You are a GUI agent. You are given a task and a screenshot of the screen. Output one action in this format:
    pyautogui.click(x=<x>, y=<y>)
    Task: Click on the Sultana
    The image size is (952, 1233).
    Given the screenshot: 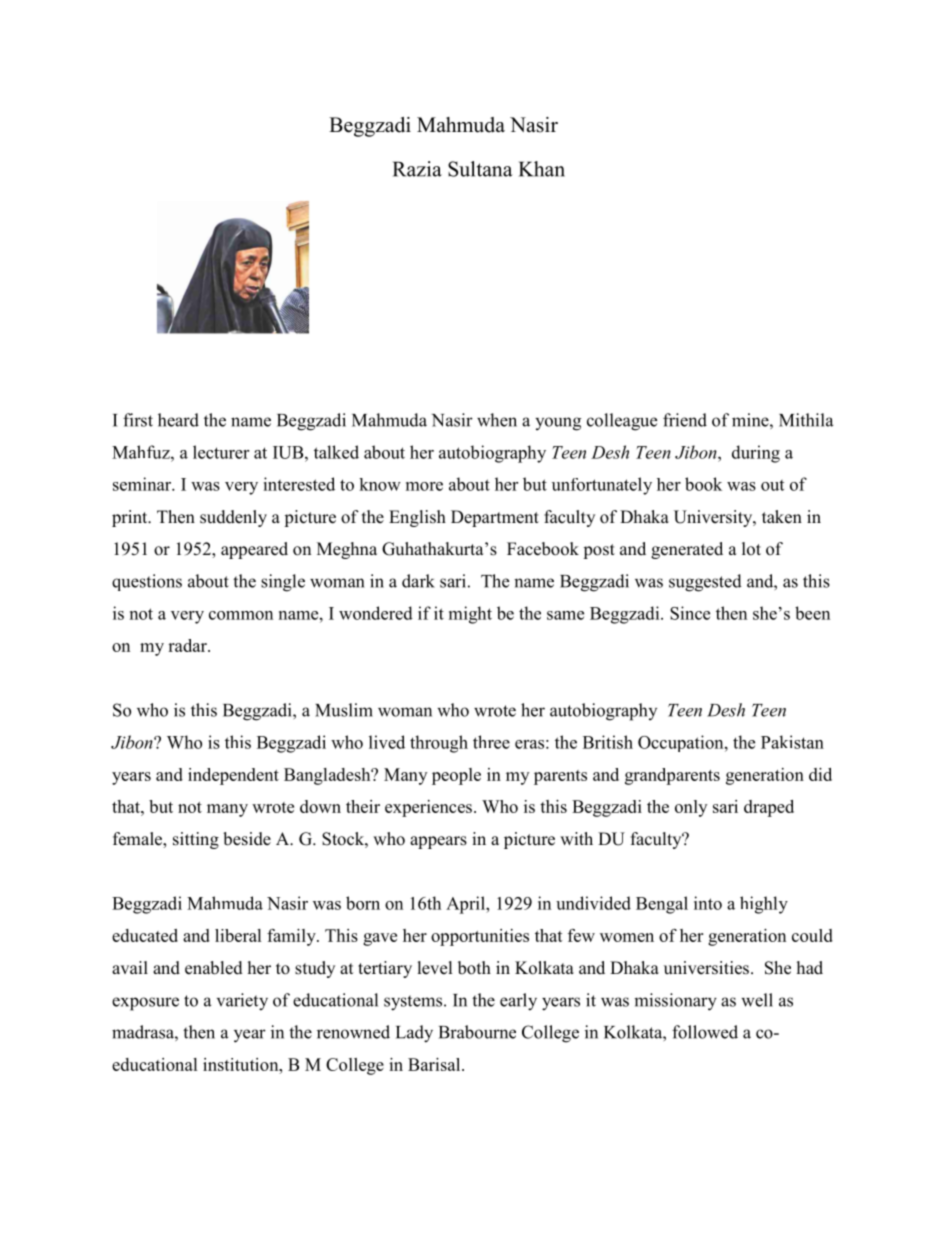 What is the action you would take?
    pyautogui.click(x=480, y=169)
